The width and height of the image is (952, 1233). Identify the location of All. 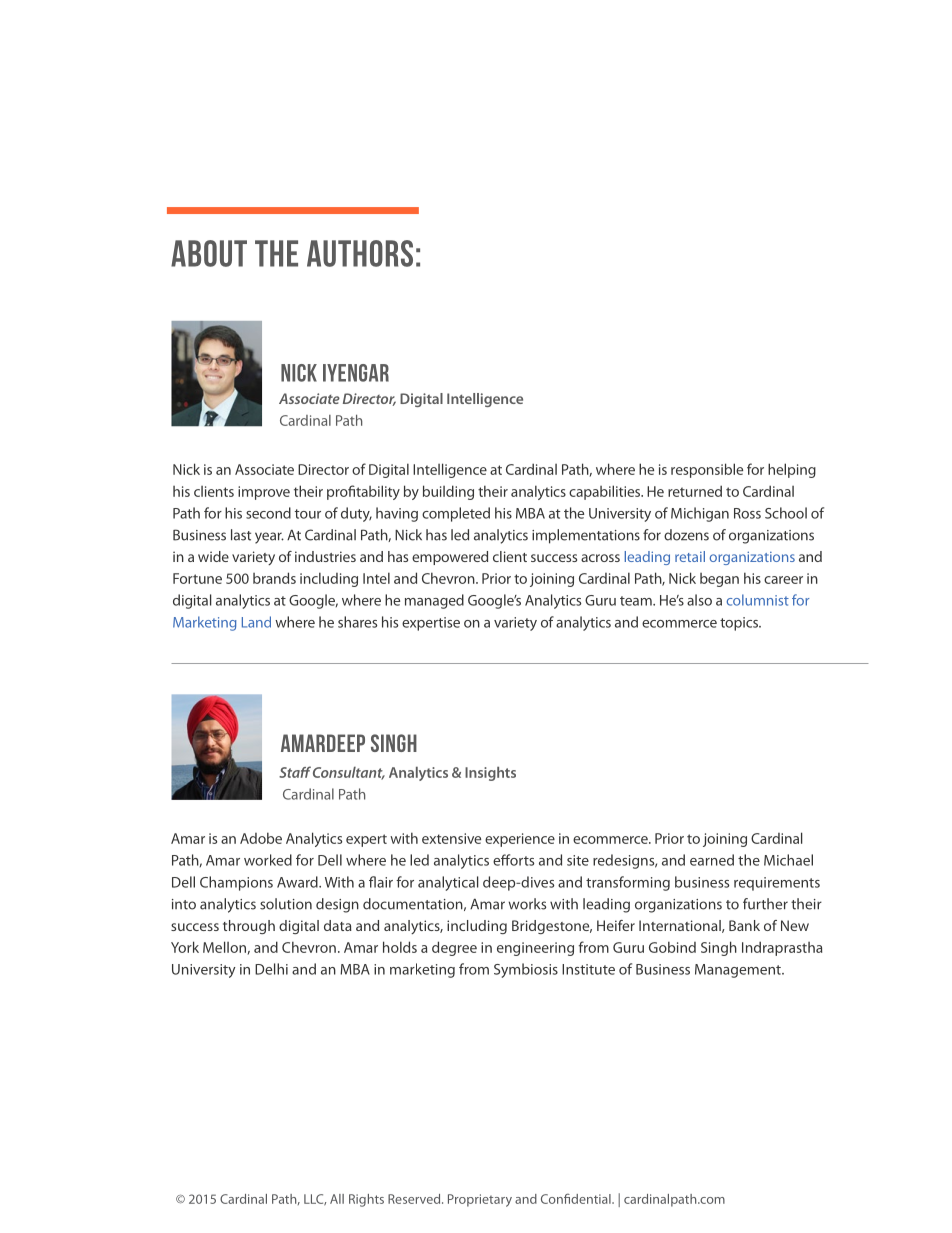
(337, 1199).
